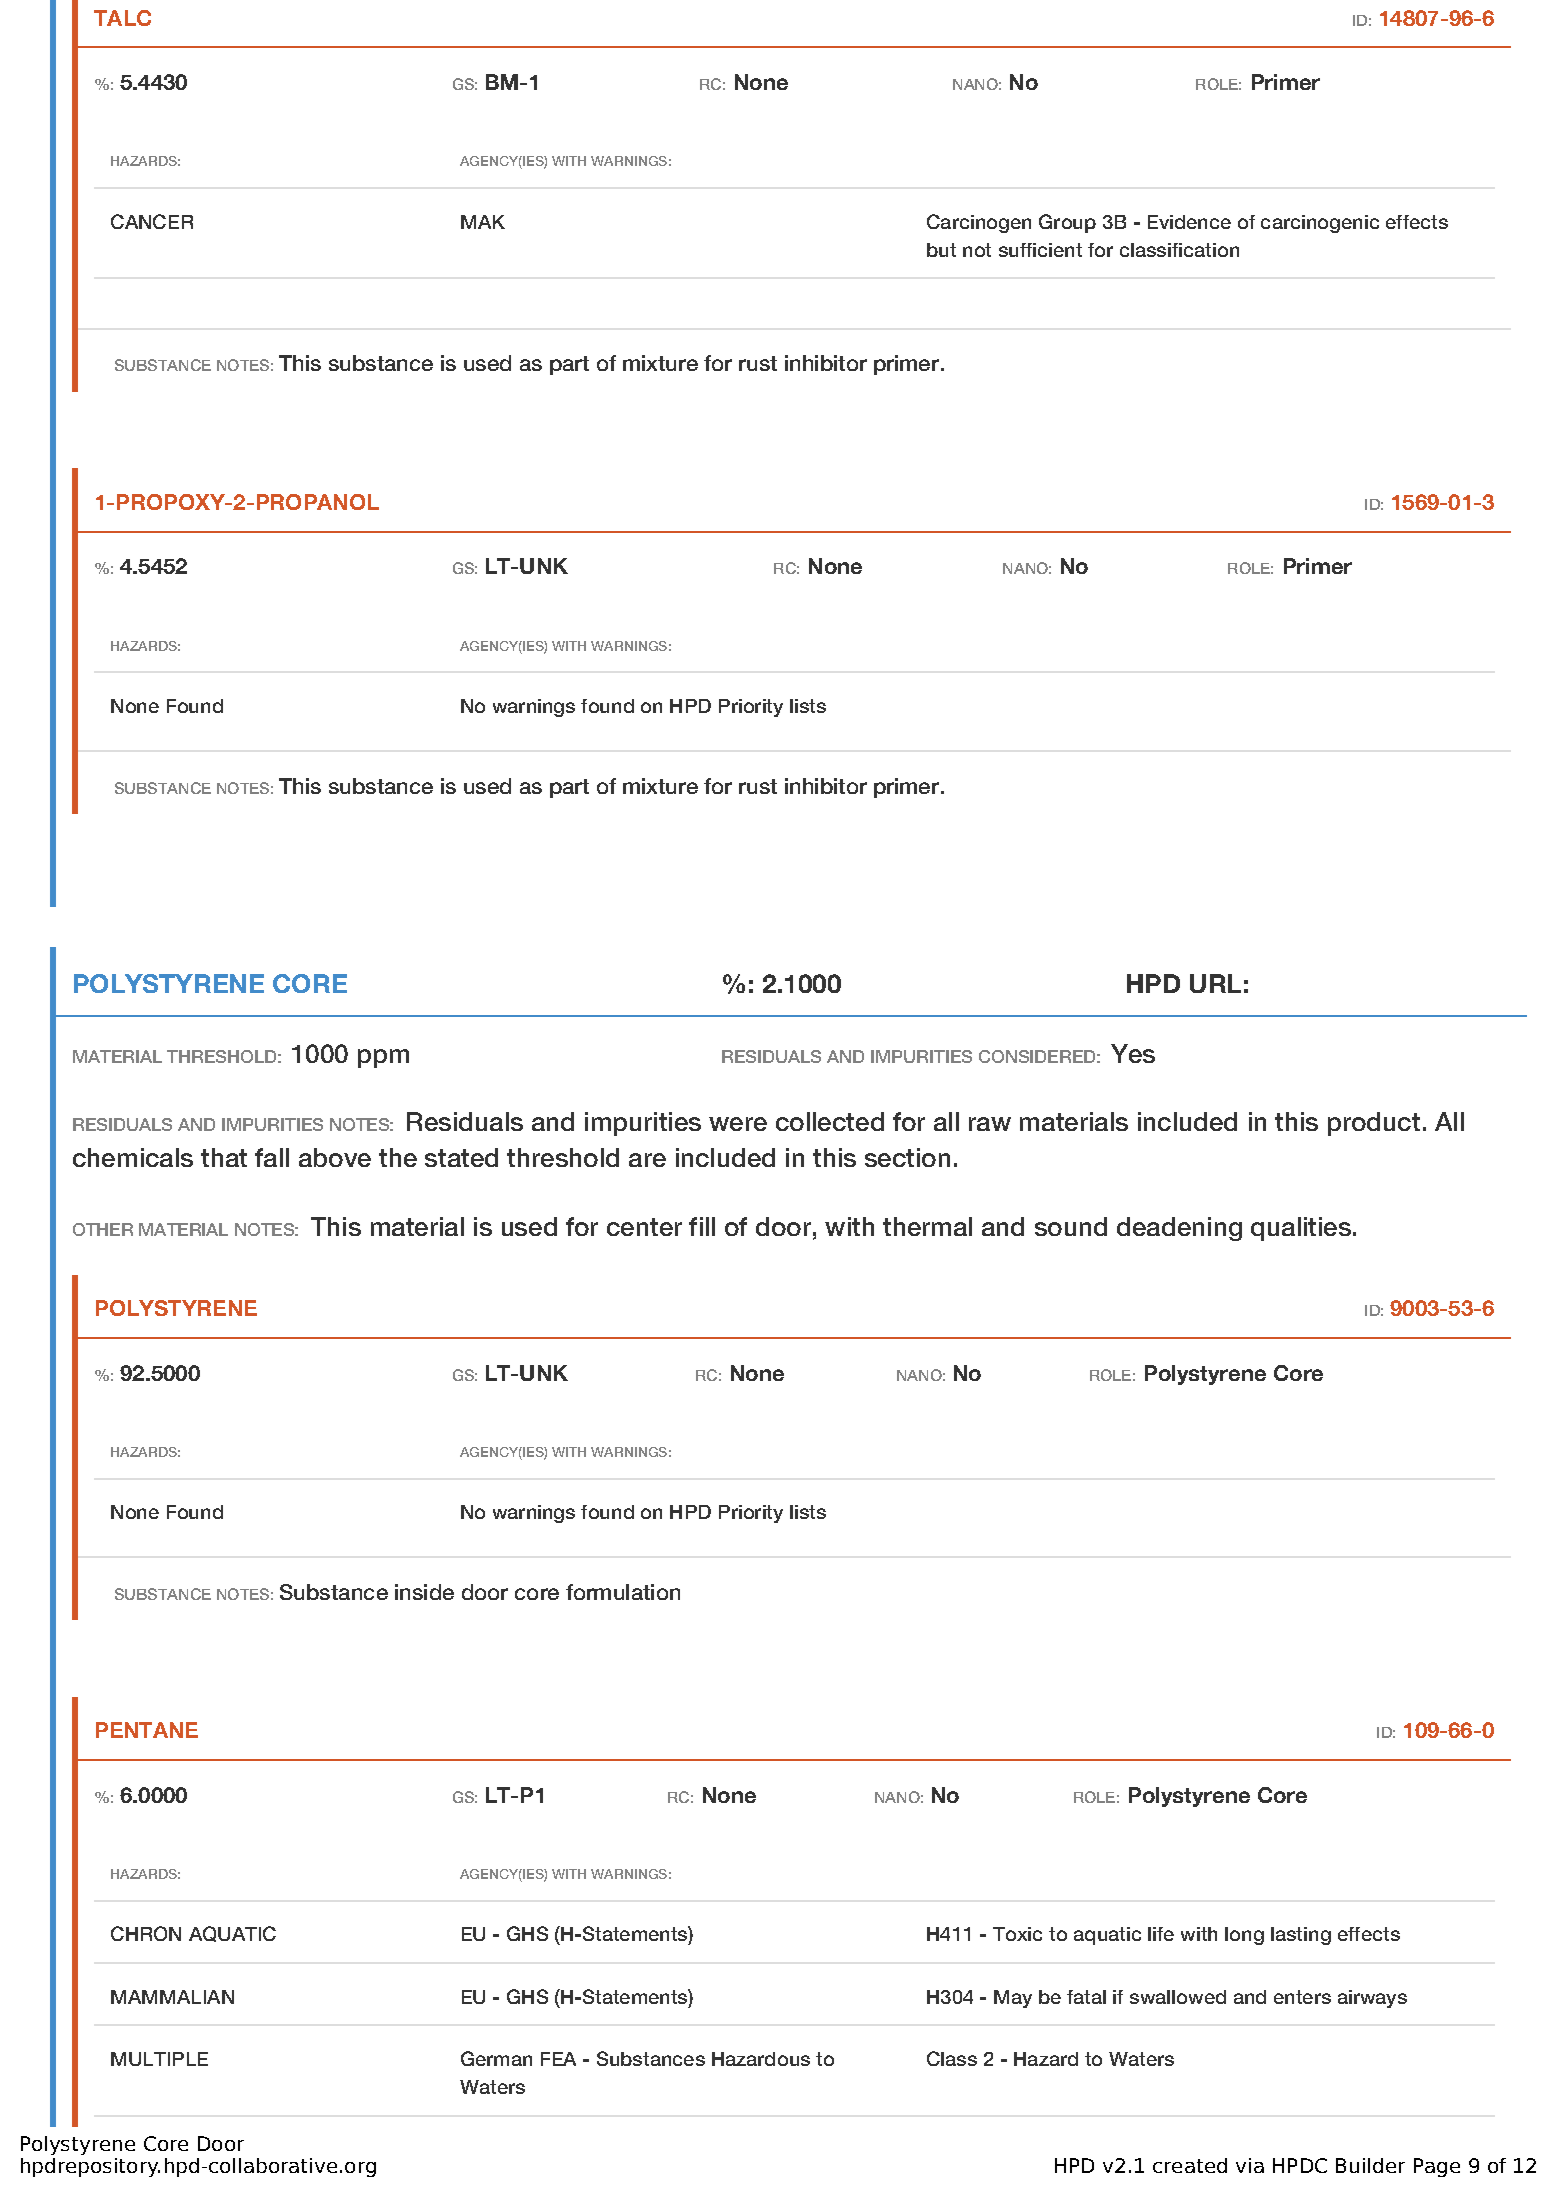 The width and height of the page is (1557, 2204). What do you see at coordinates (1374, 1124) in the page?
I see `product` at bounding box center [1374, 1124].
